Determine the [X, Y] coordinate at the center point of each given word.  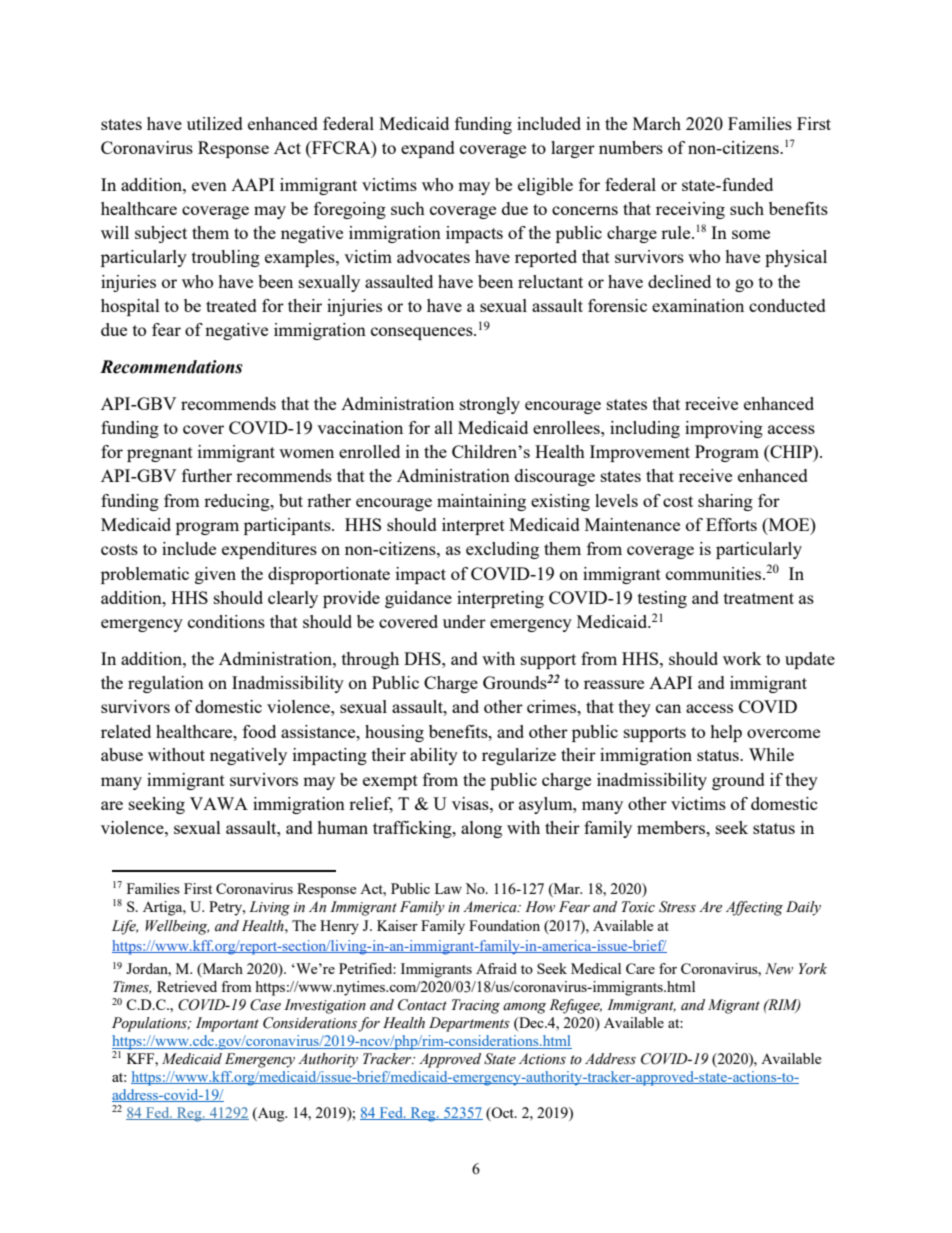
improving [724, 429]
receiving [690, 210]
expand [428, 149]
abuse [122, 754]
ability [434, 756]
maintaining [481, 502]
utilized [215, 123]
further [207, 475]
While [771, 754]
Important [227, 1024]
